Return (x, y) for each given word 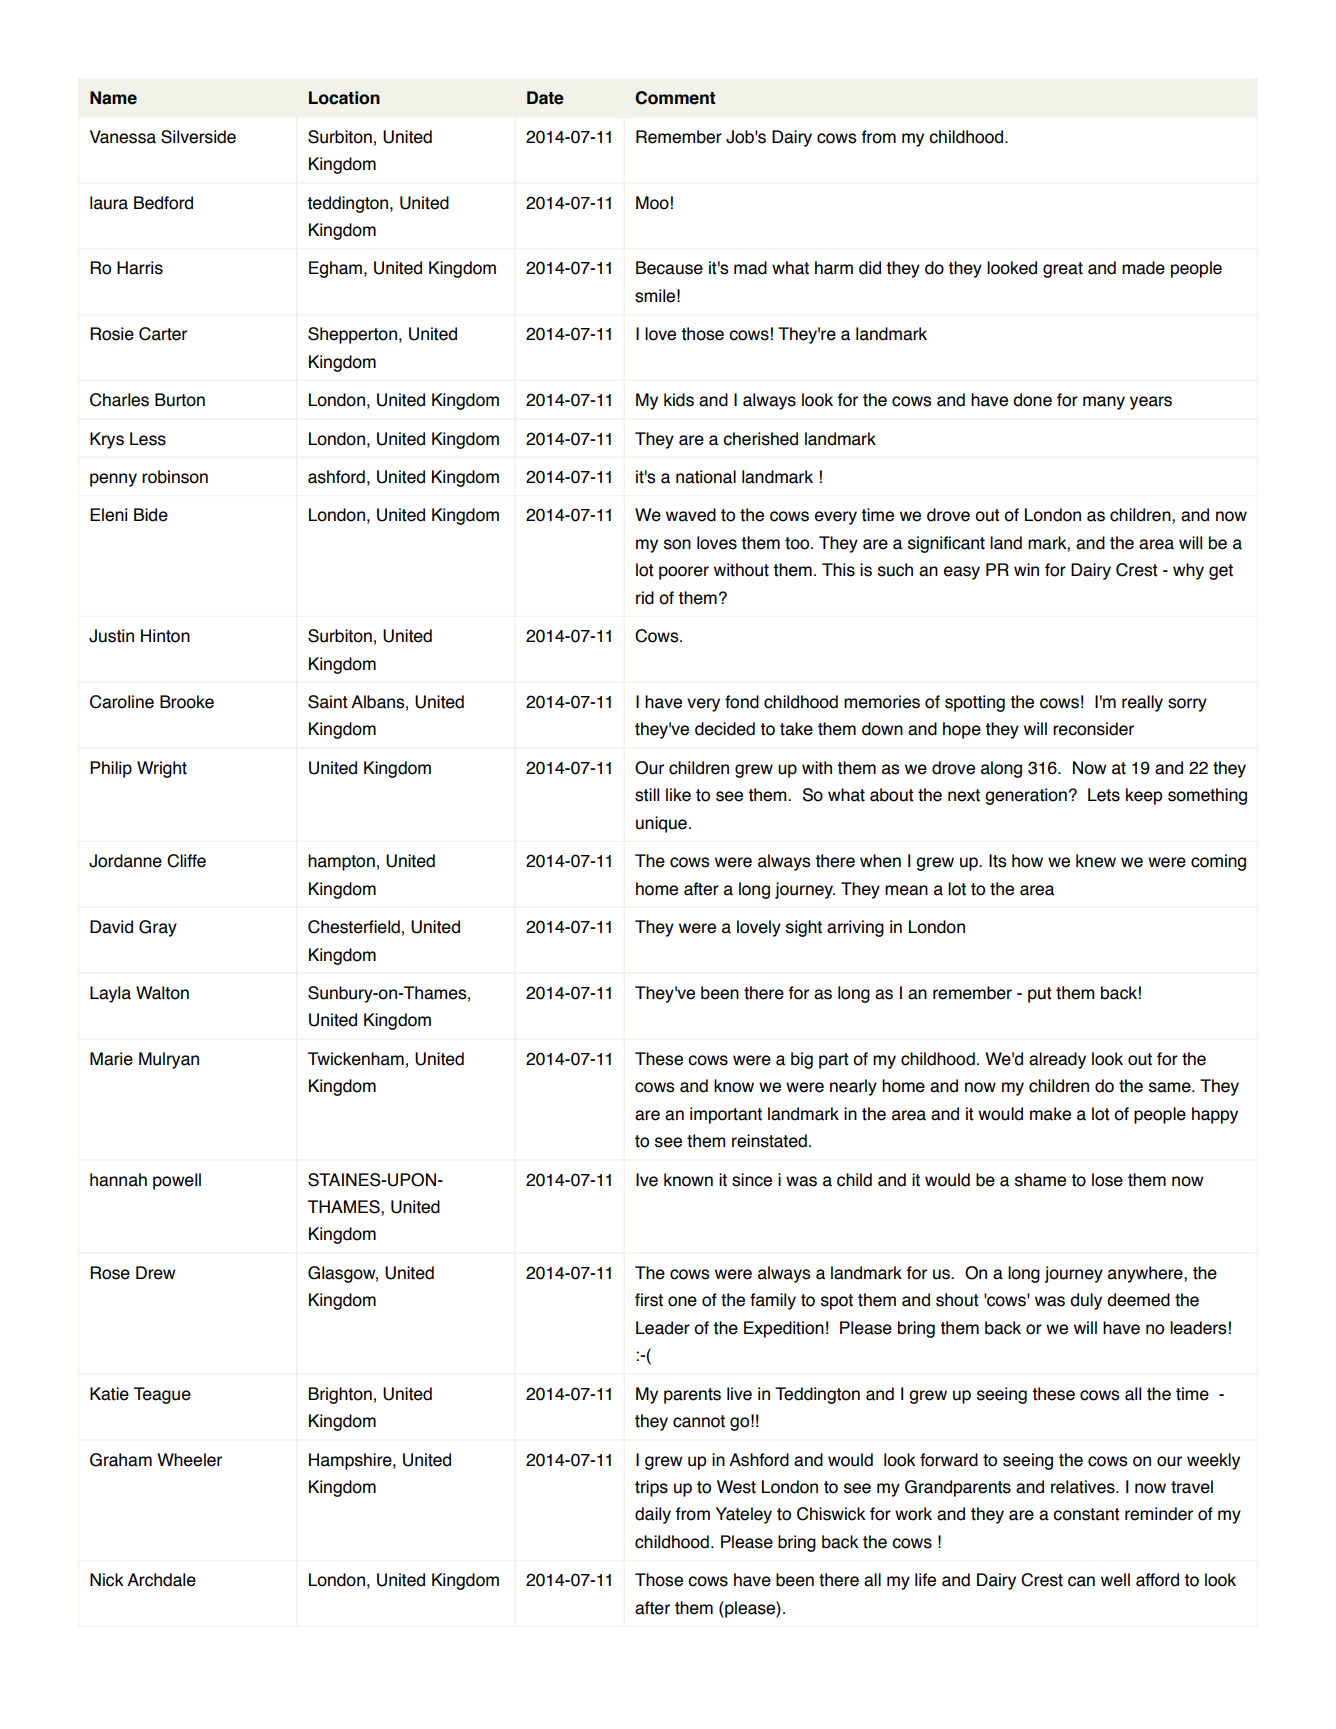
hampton (341, 862)
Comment (675, 98)
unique (661, 824)
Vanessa (123, 137)
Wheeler (189, 1460)
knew (1096, 861)
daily (653, 1515)
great (1063, 270)
